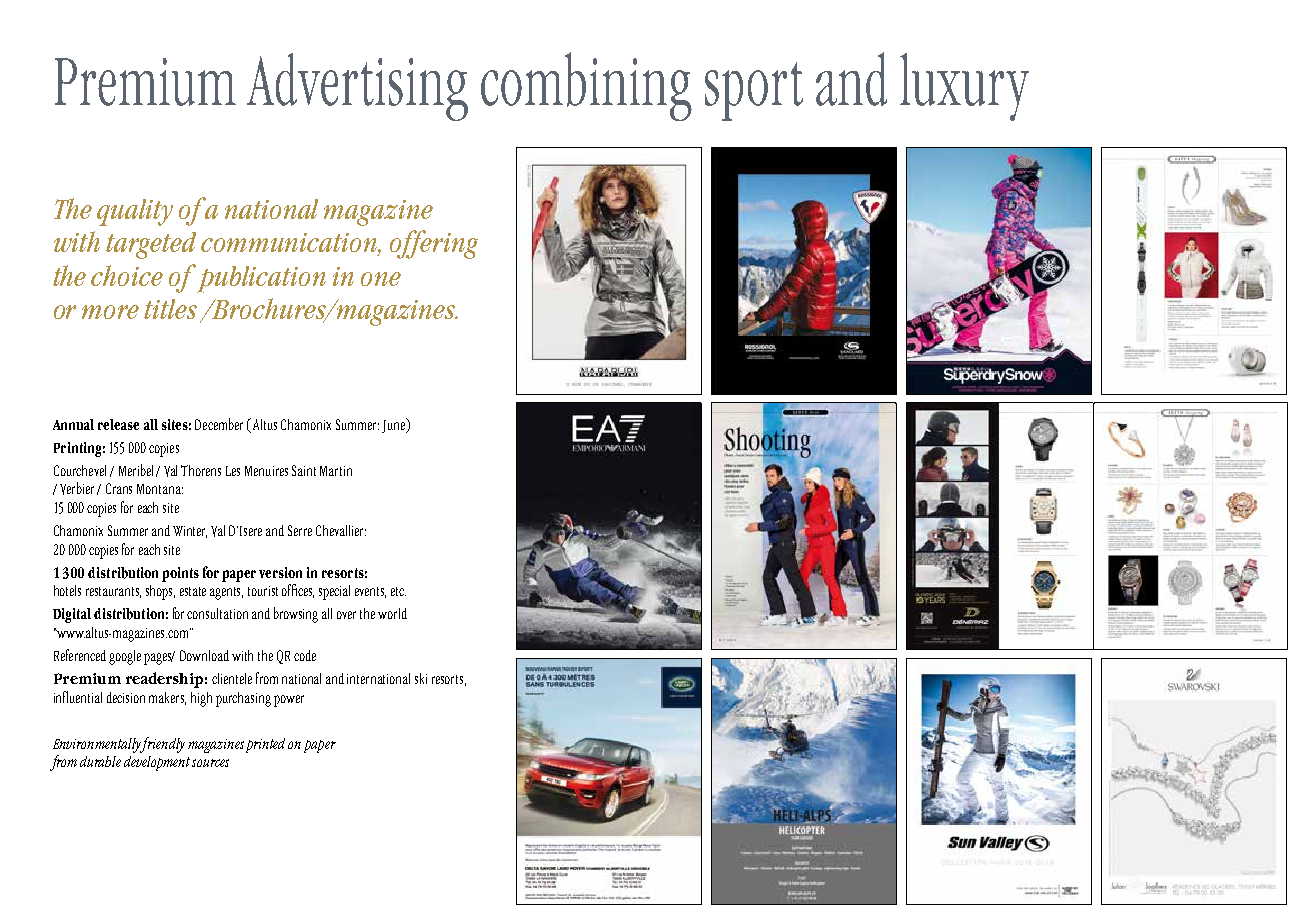 The height and width of the document is (924, 1308). What do you see at coordinates (170, 309) in the document?
I see `titles` at bounding box center [170, 309].
